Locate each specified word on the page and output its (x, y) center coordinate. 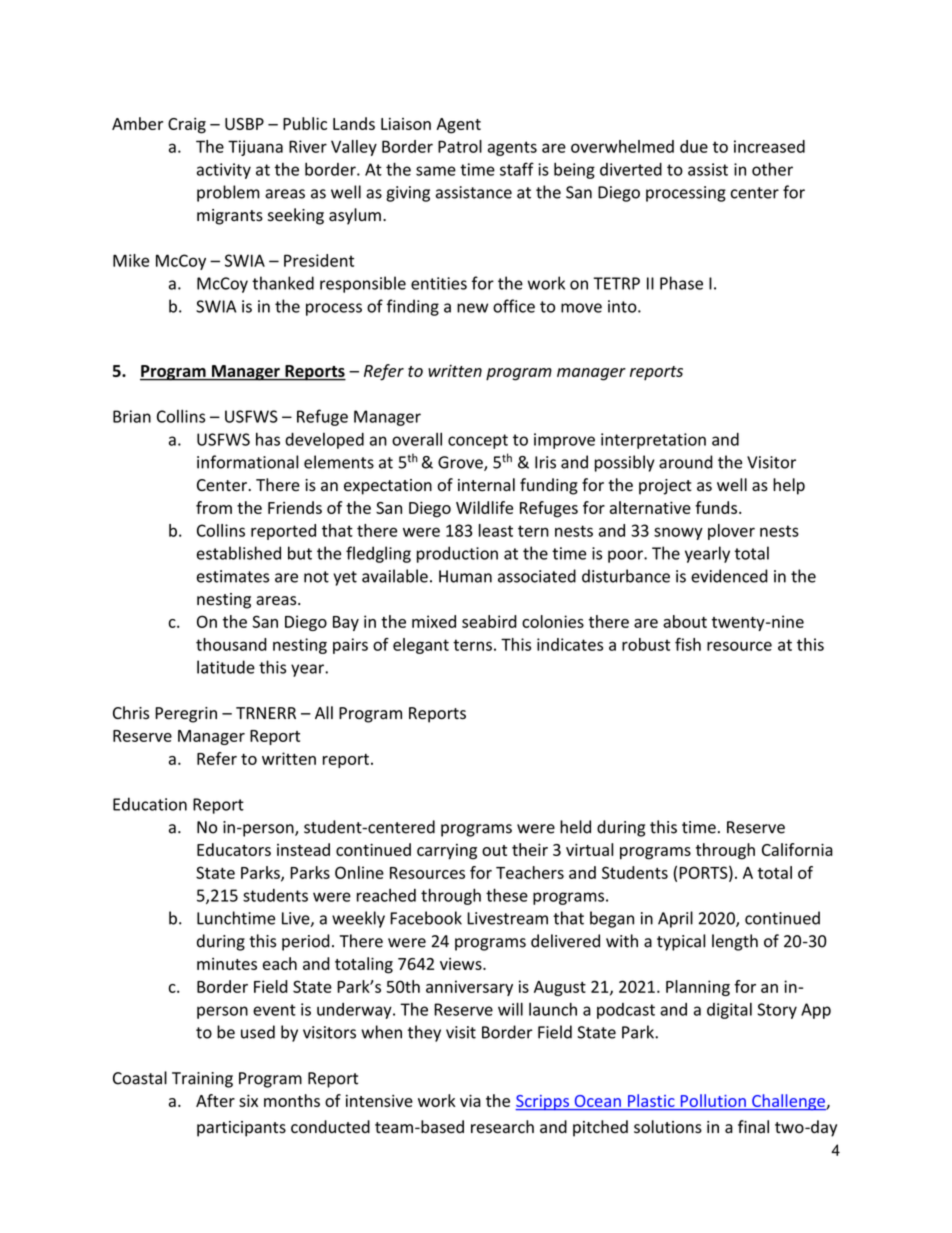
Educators (234, 849)
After (215, 1100)
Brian (132, 416)
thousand (231, 644)
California (797, 849)
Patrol (460, 146)
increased (769, 146)
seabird (489, 621)
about (685, 621)
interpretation (653, 441)
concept (478, 441)
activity (224, 171)
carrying (447, 852)
